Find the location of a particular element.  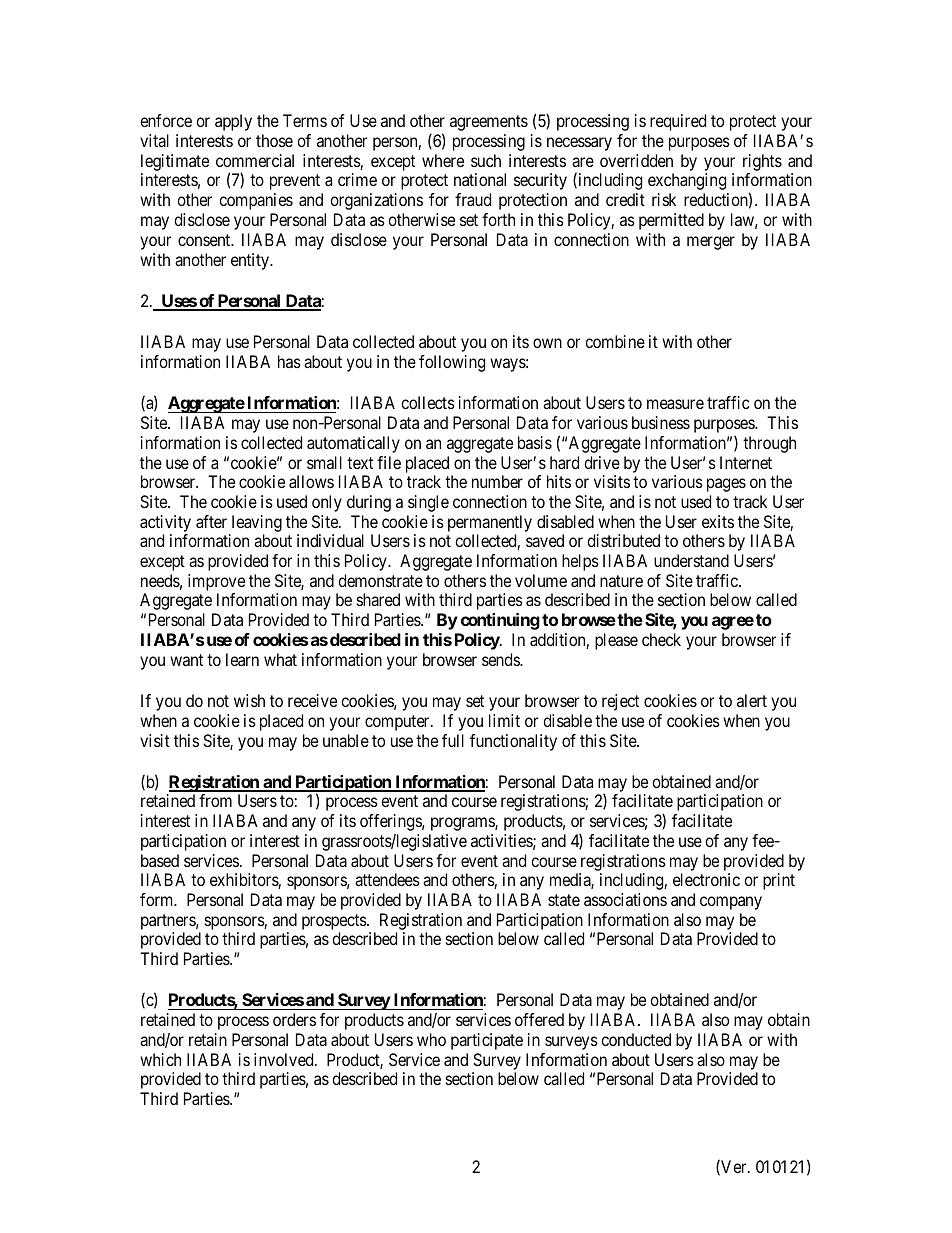

state is located at coordinates (564, 900).
